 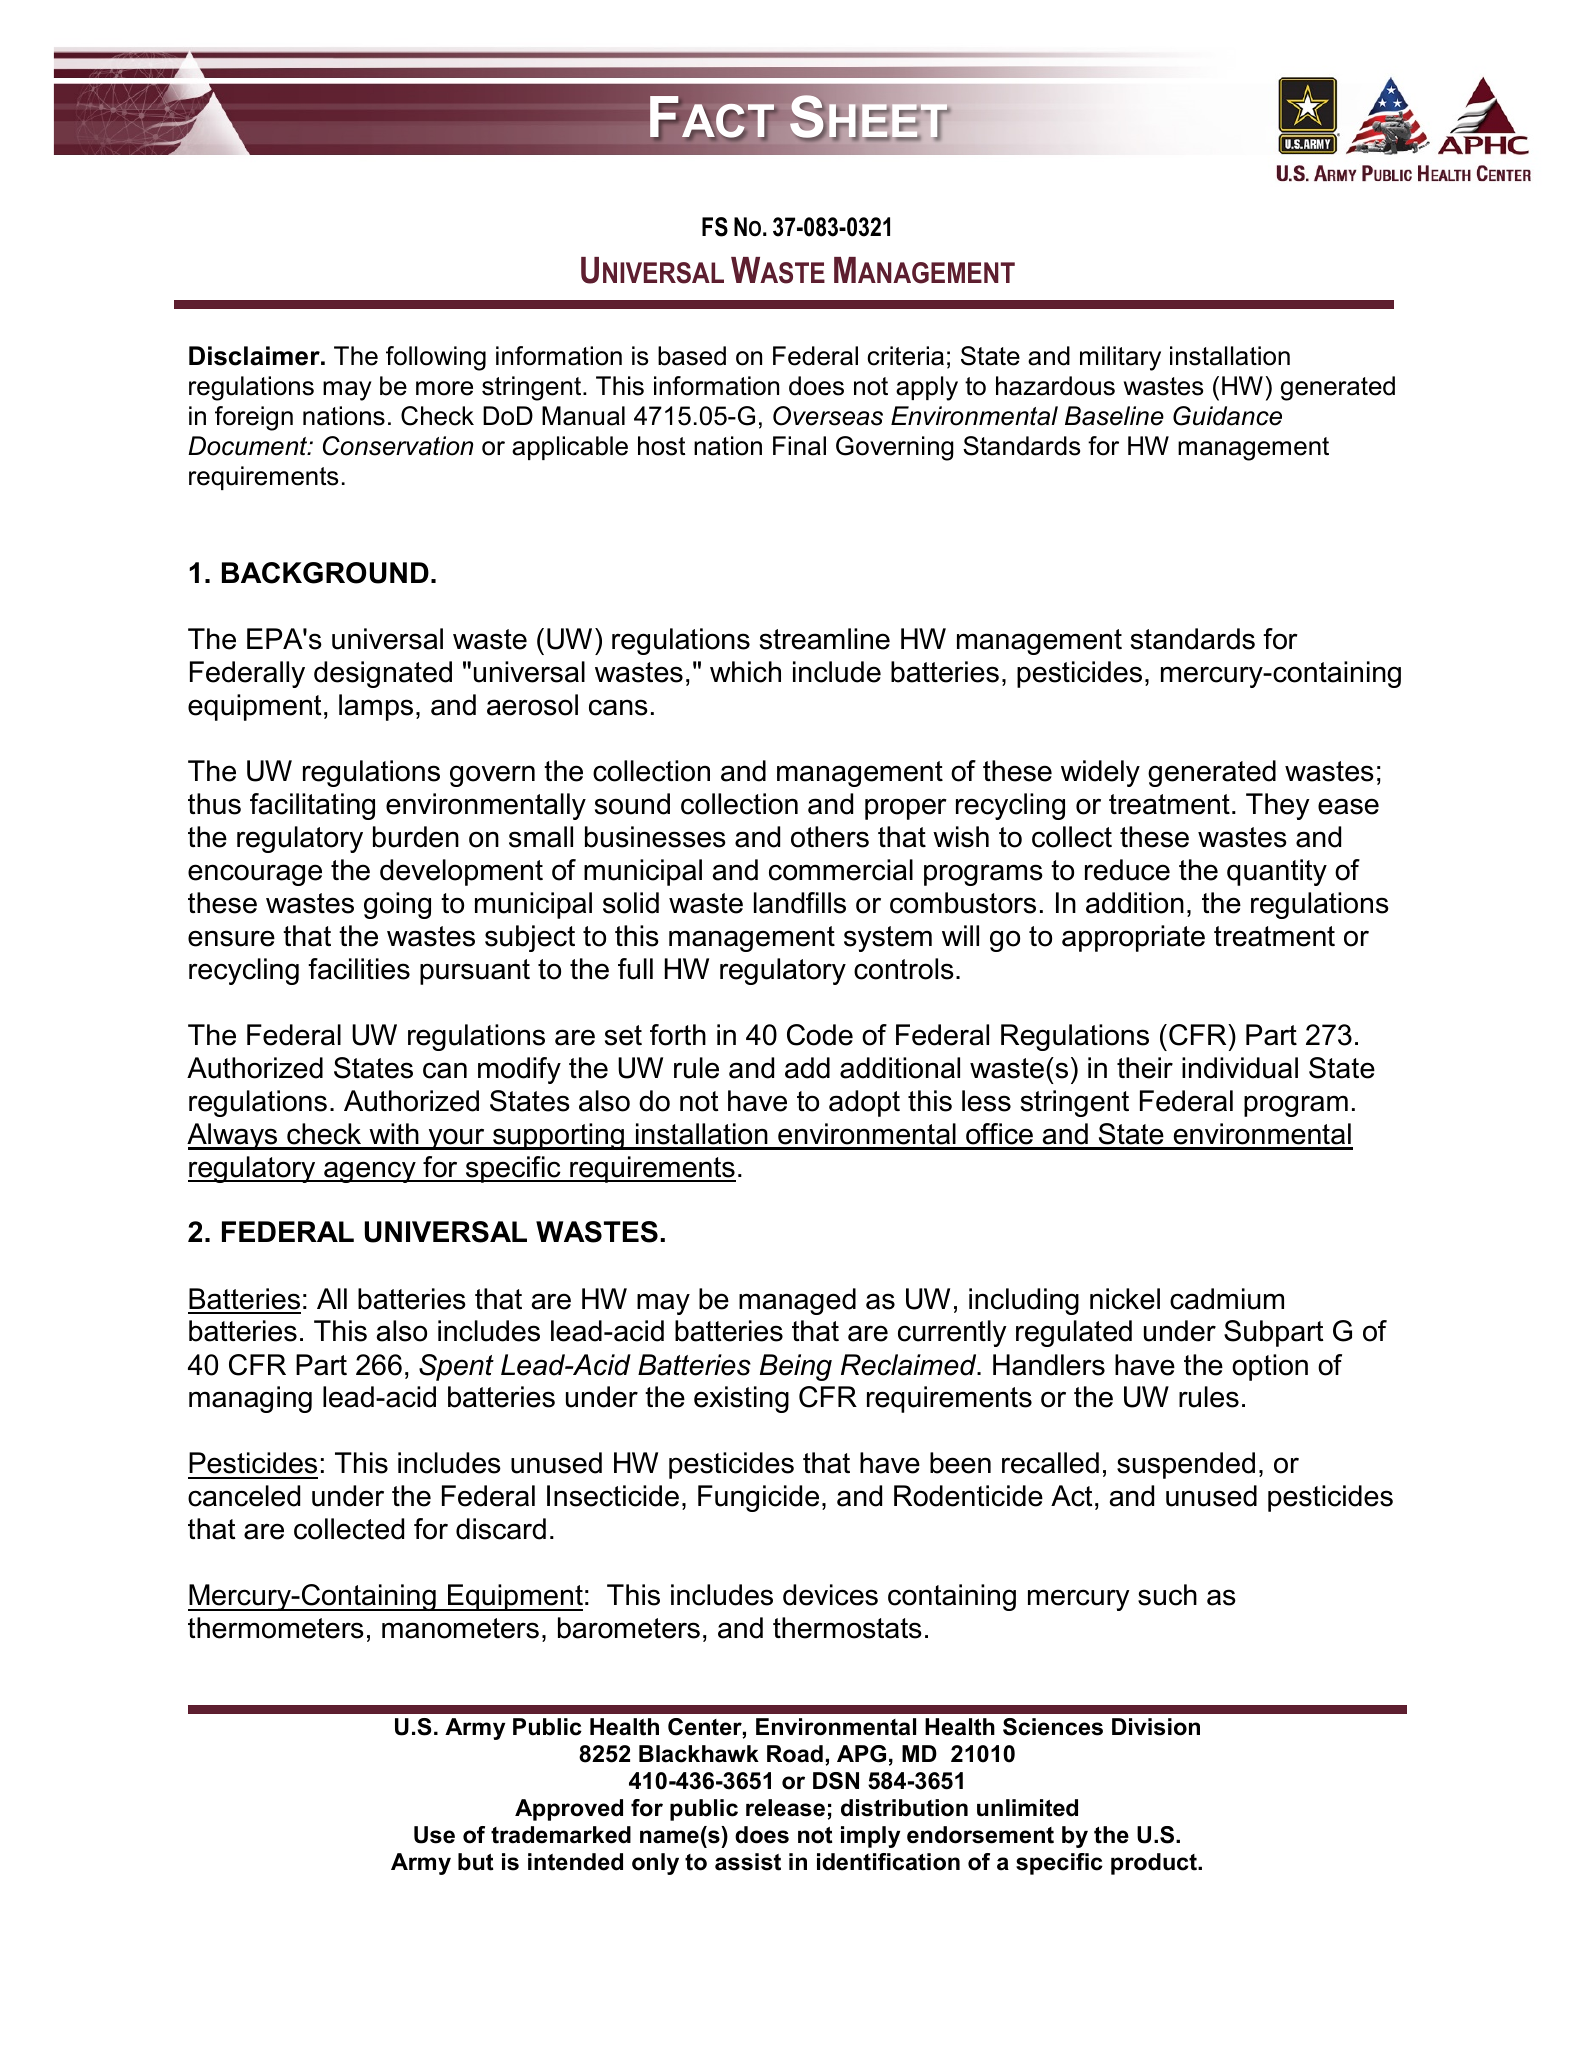 What do you see at coordinates (370, 1172) in the document?
I see `agency` at bounding box center [370, 1172].
